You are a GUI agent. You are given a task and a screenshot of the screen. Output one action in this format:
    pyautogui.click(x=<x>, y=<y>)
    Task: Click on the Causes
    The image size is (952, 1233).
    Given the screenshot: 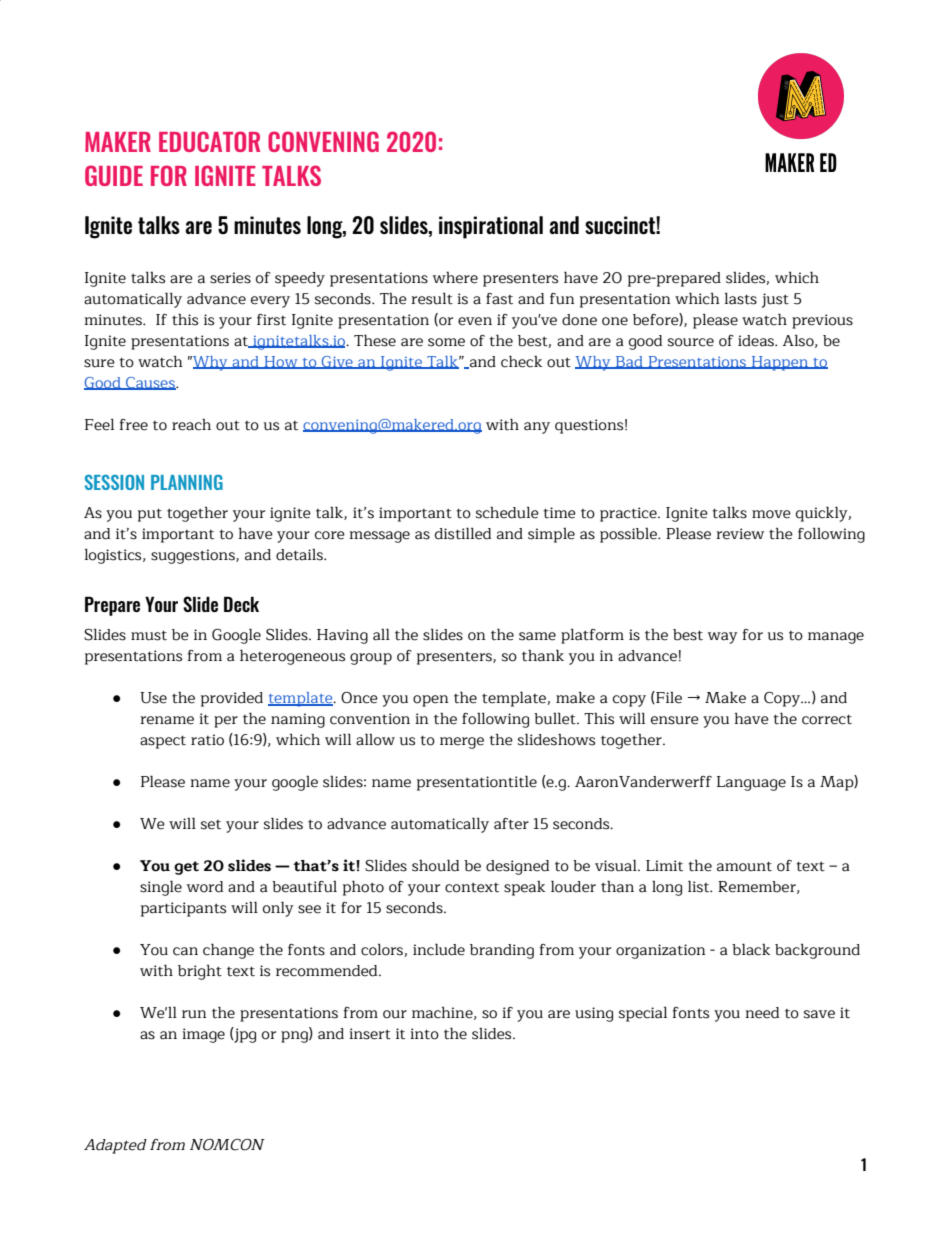 What is the action you would take?
    pyautogui.click(x=150, y=383)
